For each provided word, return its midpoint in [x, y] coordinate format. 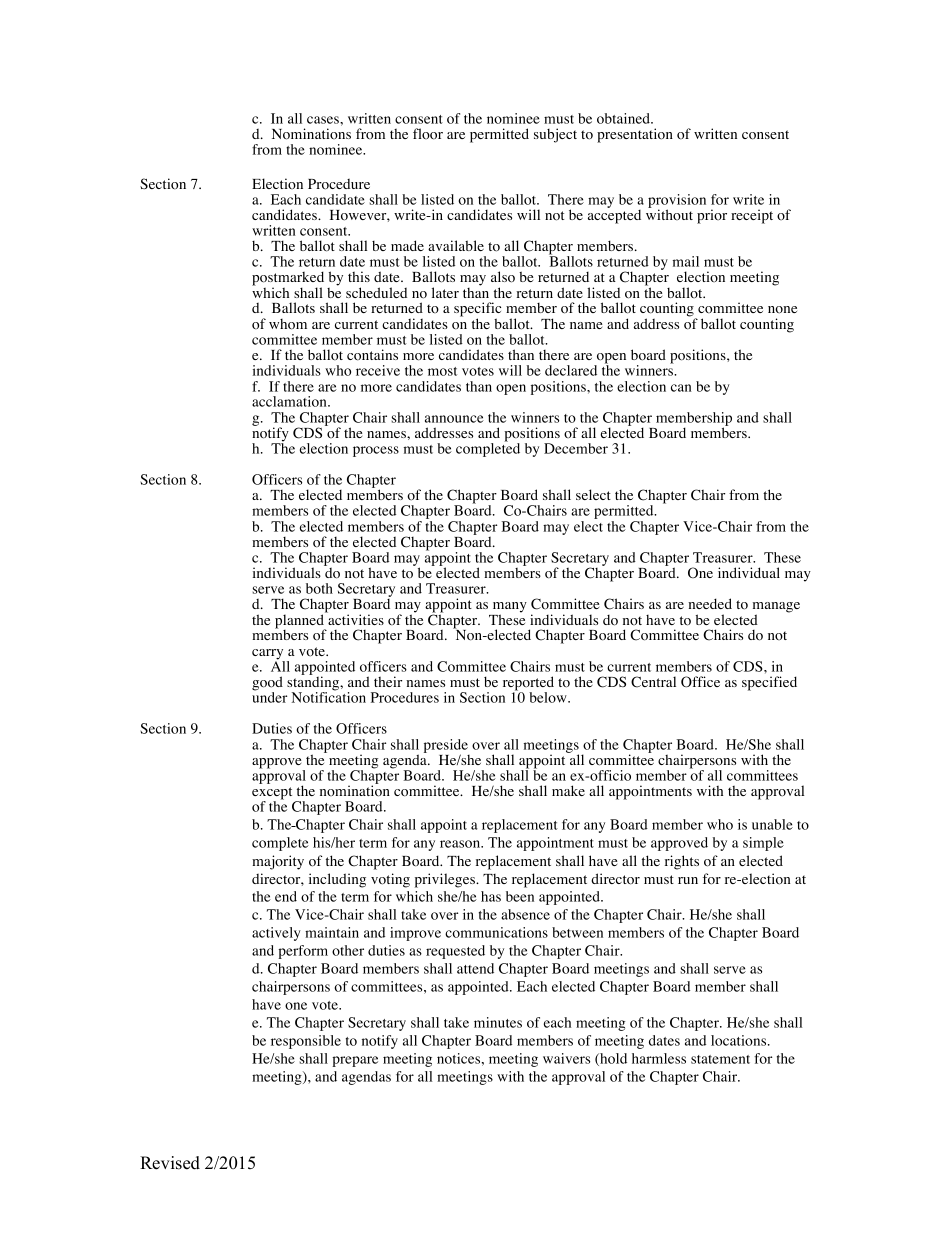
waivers [566, 1058]
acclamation [290, 401]
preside [446, 747]
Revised [170, 1163]
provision [677, 202]
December [576, 448]
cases [324, 120]
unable [772, 824]
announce [454, 419]
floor [428, 134]
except [272, 794]
